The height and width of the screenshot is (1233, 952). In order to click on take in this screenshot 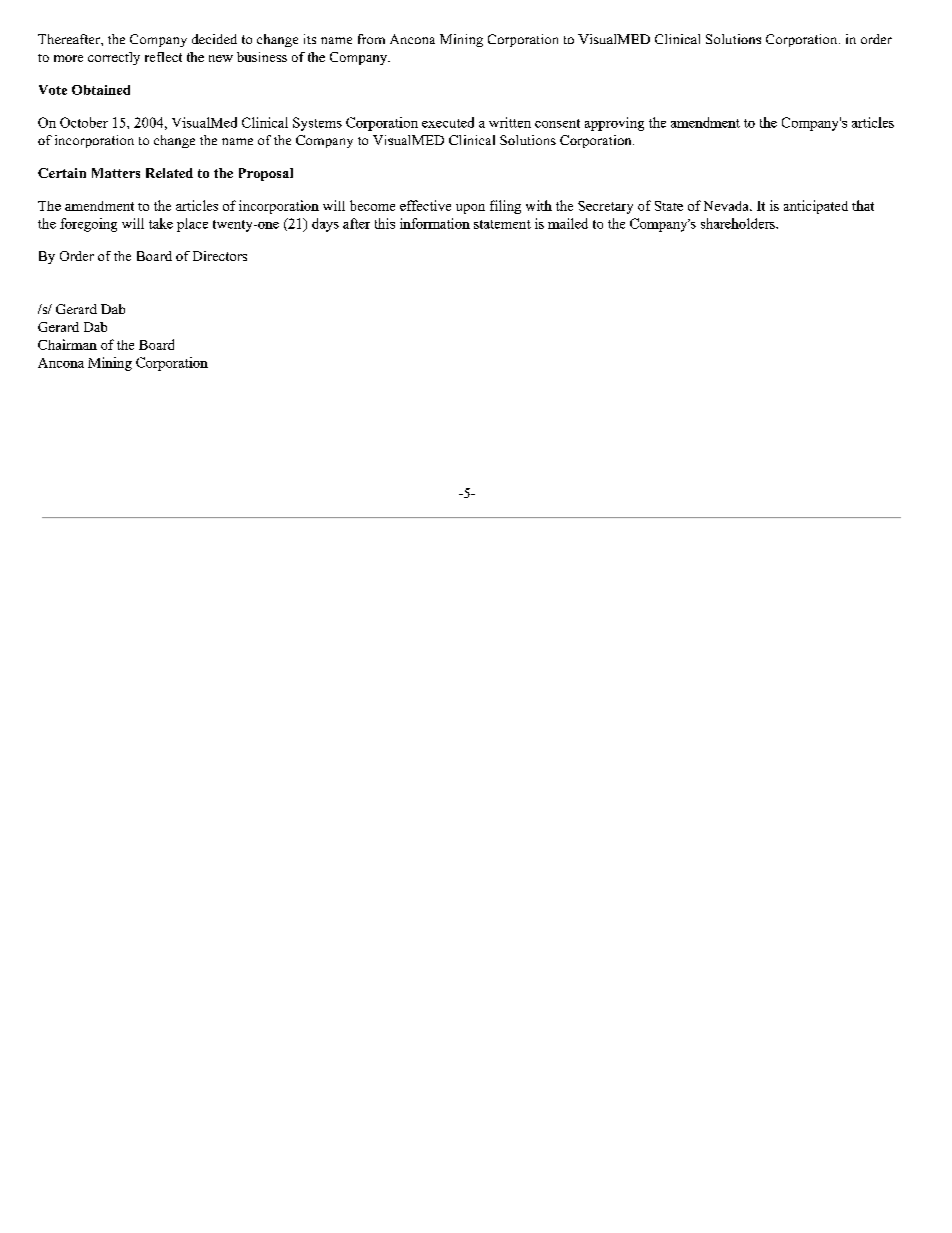, I will do `click(161, 223)`.
